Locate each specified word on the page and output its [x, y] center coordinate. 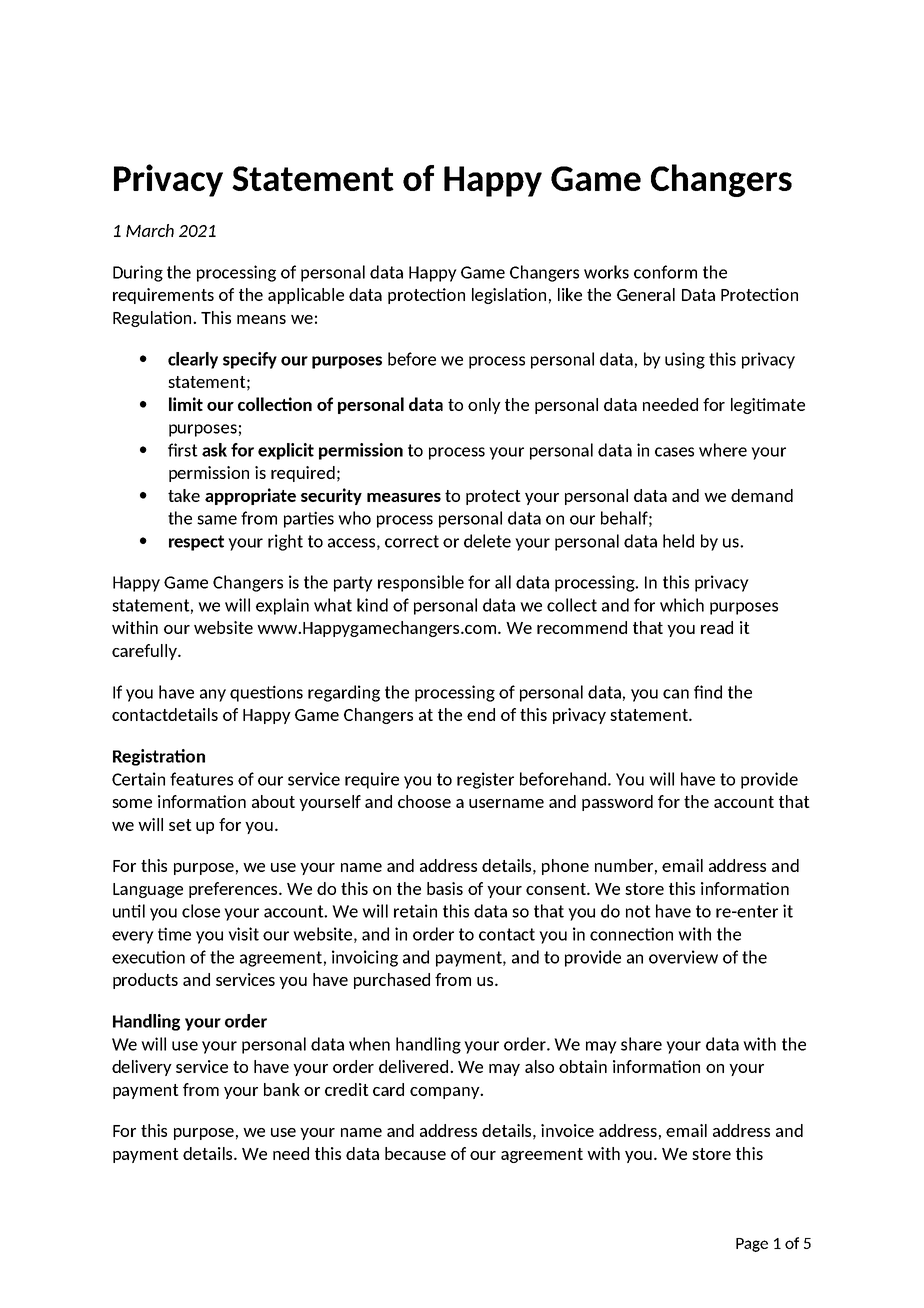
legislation [509, 296]
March [150, 230]
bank [282, 1089]
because [415, 1153]
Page [752, 1245]
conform [665, 272]
